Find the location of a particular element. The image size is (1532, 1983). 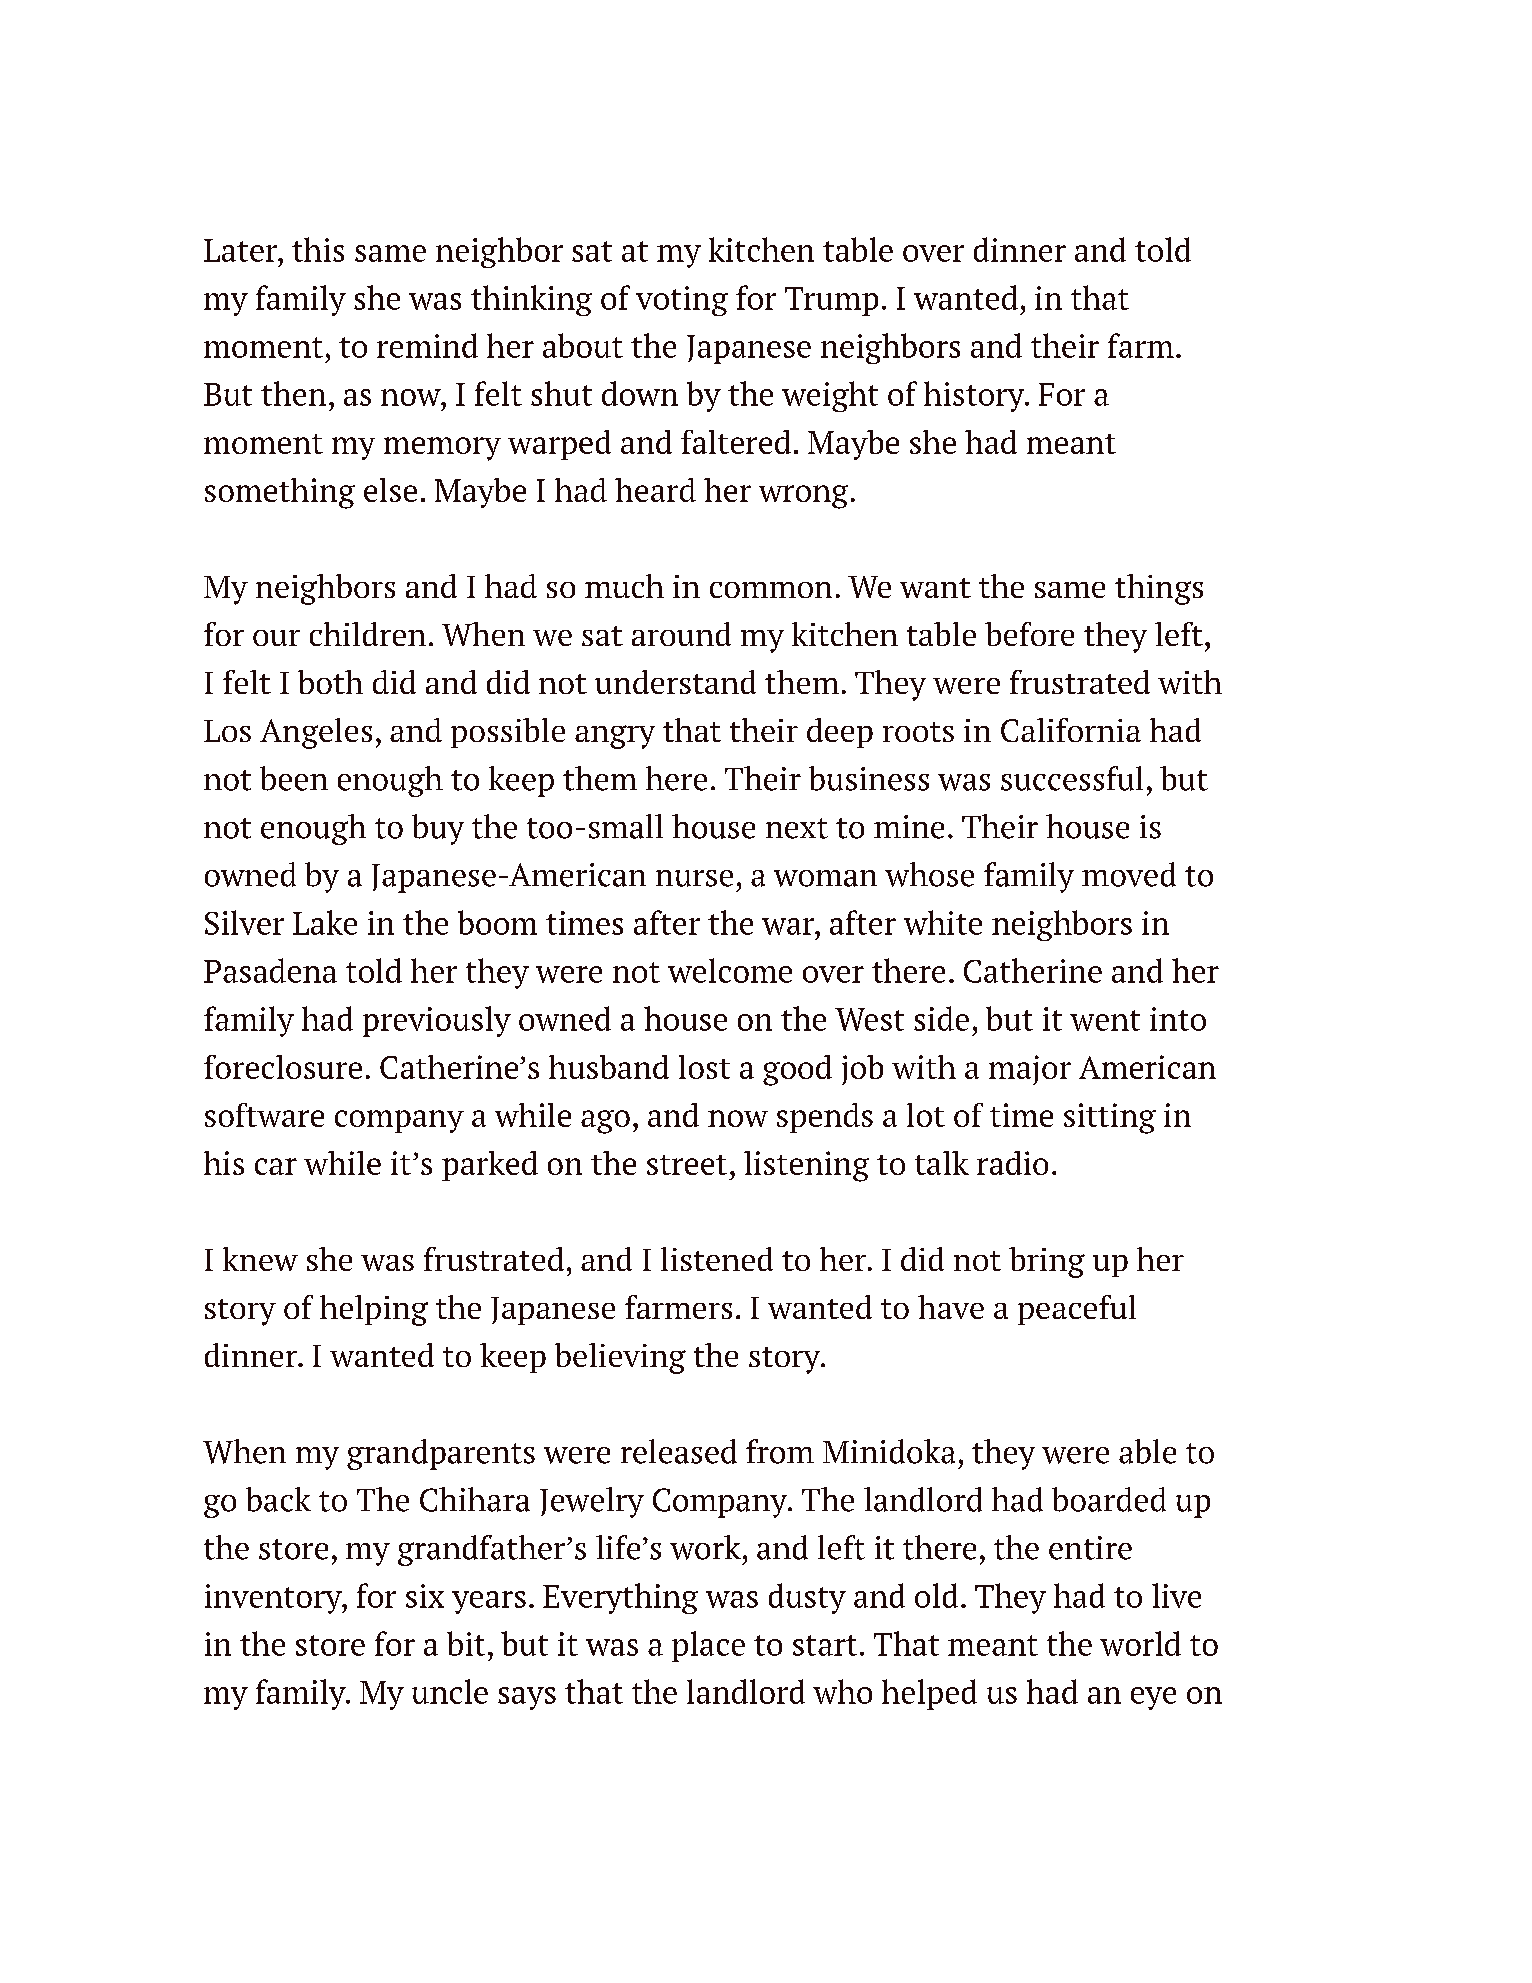

Lake is located at coordinates (325, 922).
